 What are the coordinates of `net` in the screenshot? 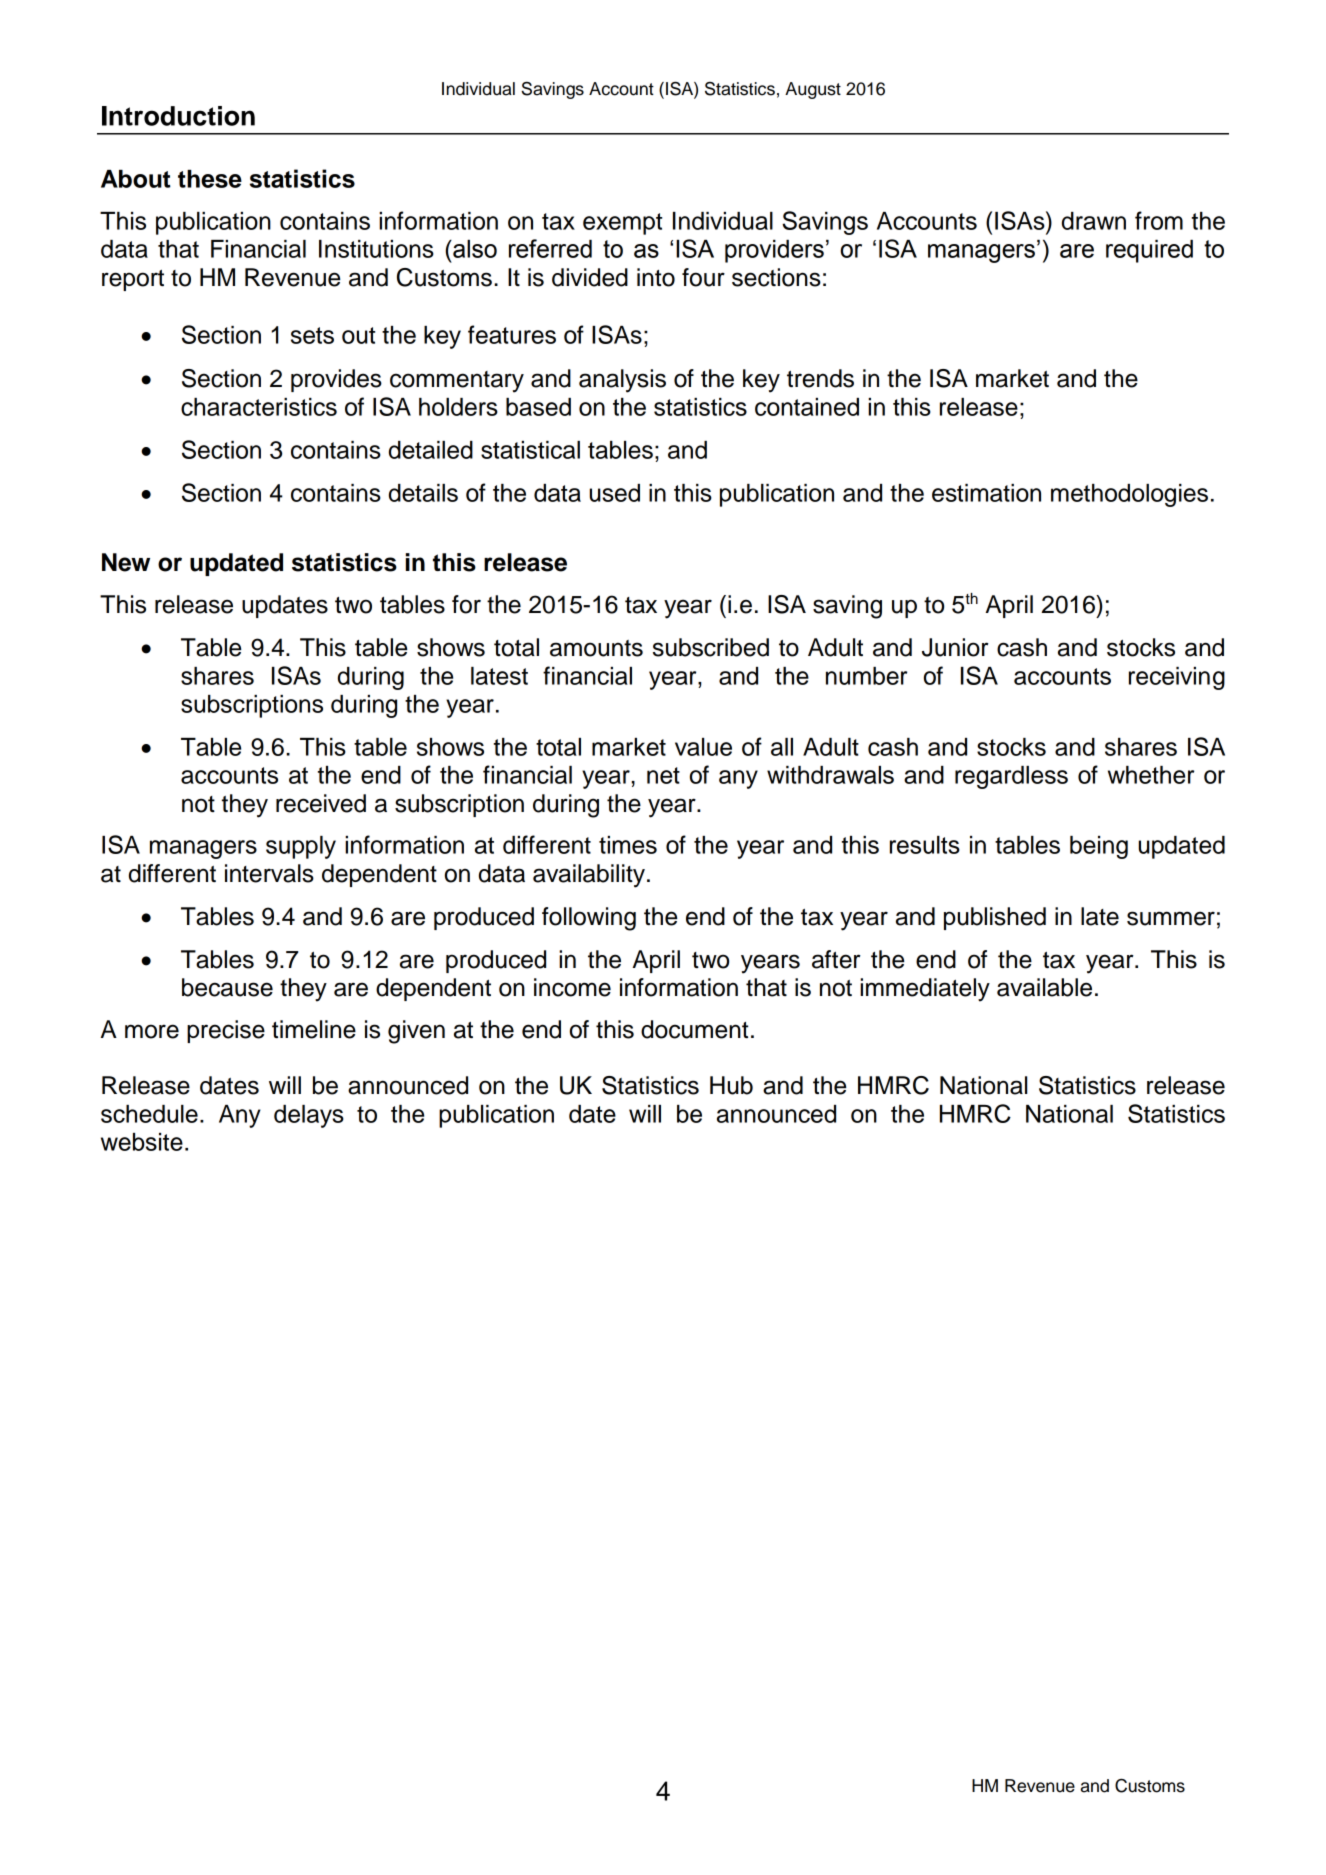 It's located at (663, 775).
